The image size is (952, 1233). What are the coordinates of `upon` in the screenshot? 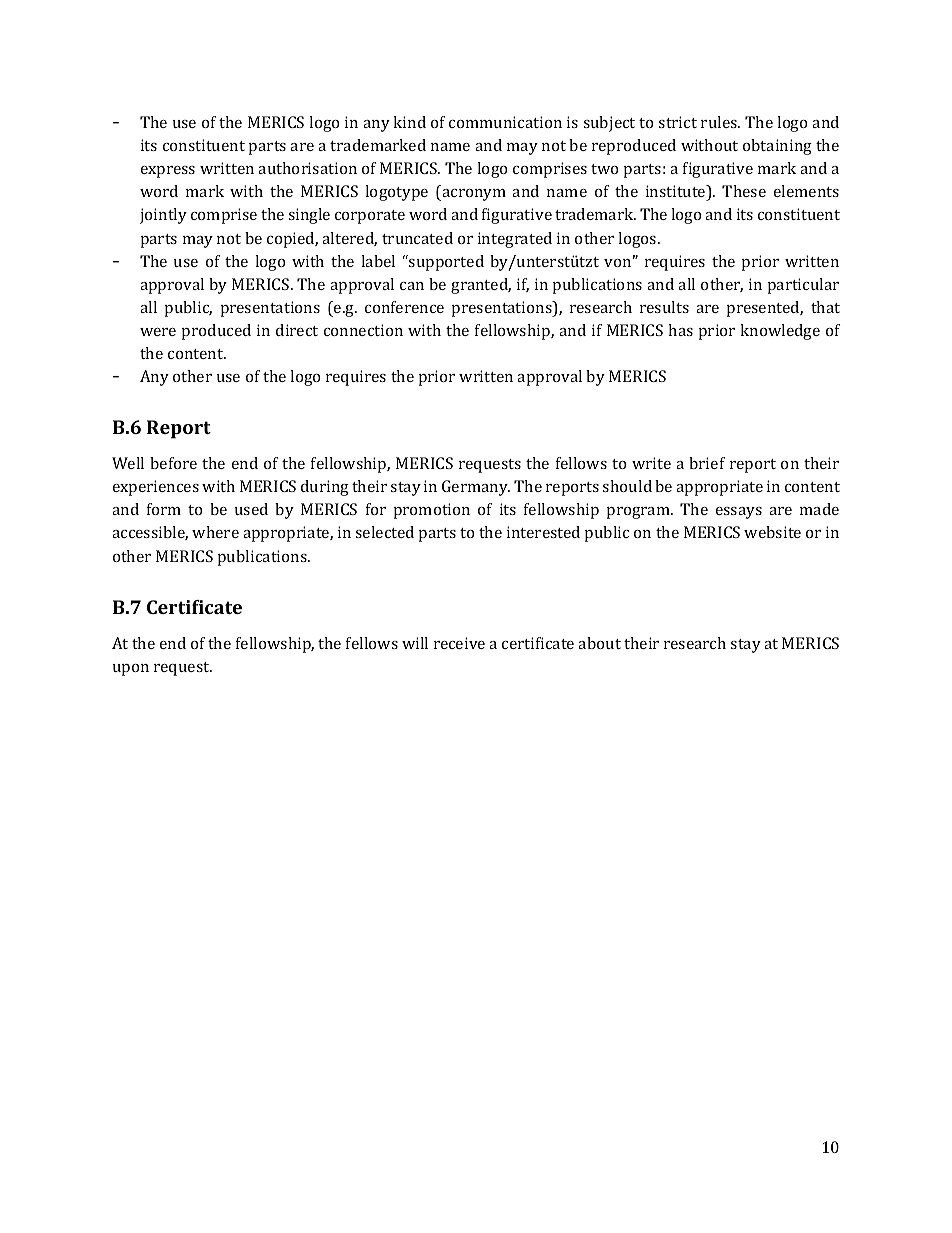 It's located at (131, 670).
